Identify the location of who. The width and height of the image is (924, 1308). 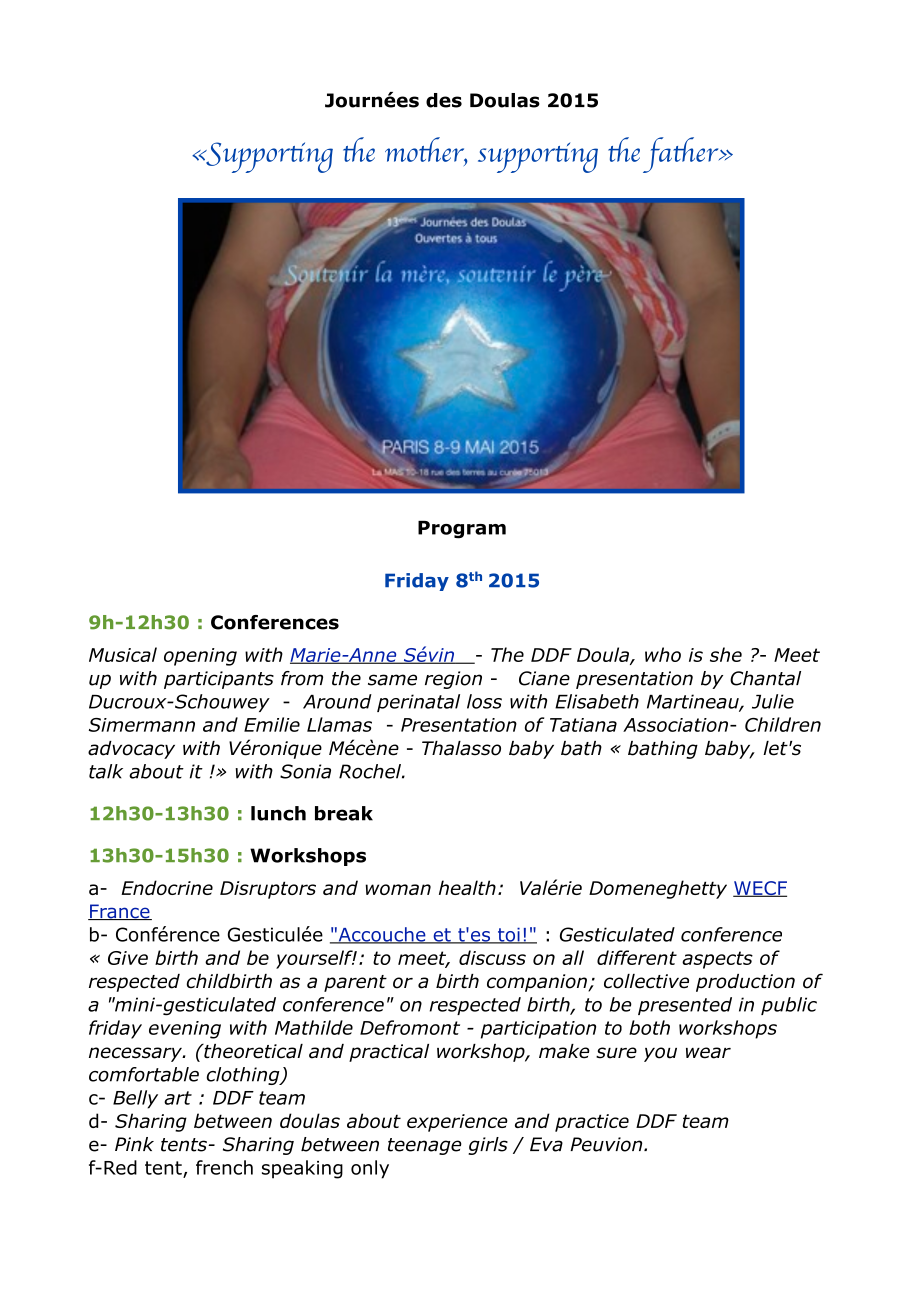
(663, 654).
